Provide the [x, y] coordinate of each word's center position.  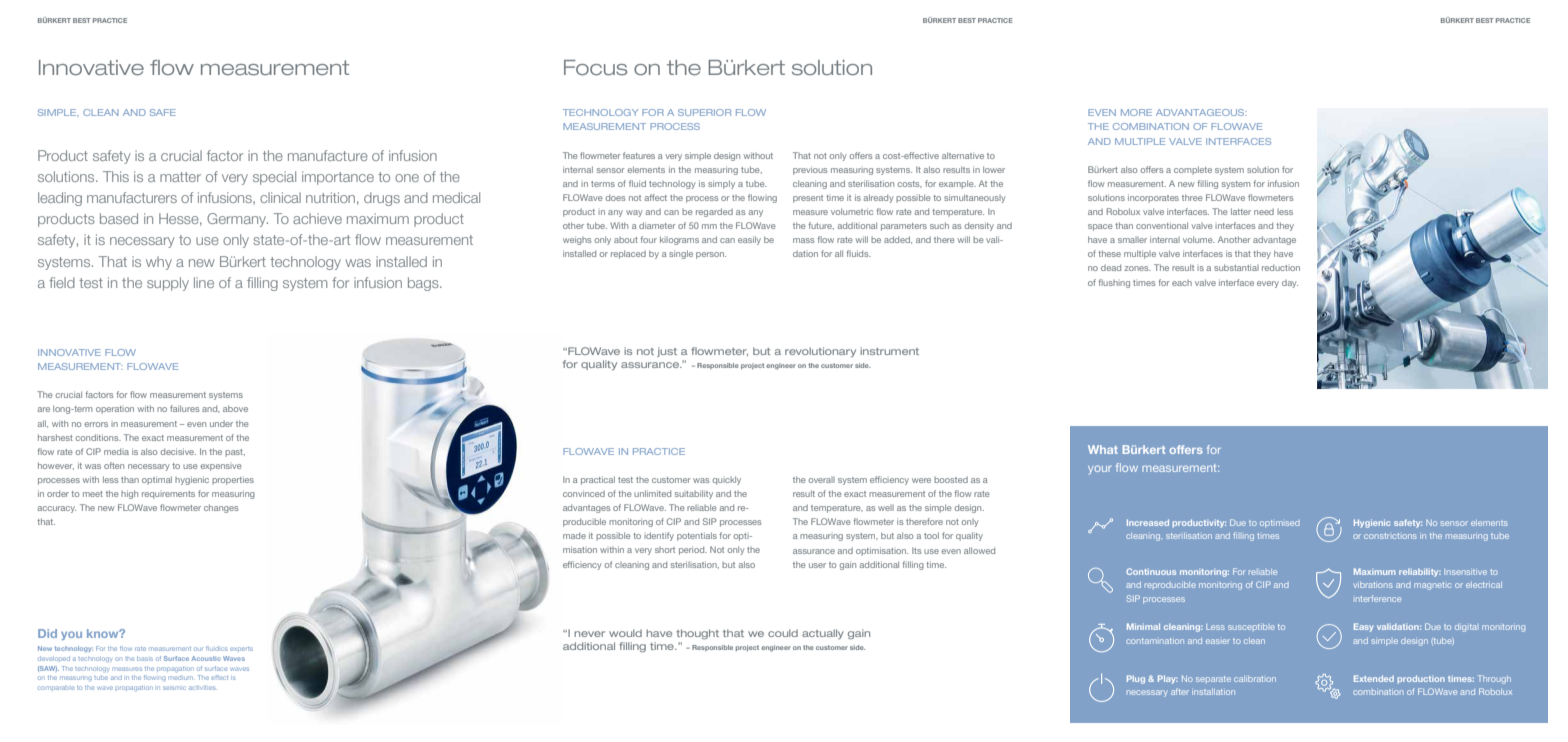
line [204, 282]
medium [181, 678]
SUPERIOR [704, 112]
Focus [595, 67]
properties [233, 480]
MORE [1136, 112]
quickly [726, 480]
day [1290, 283]
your [1099, 470]
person [711, 255]
